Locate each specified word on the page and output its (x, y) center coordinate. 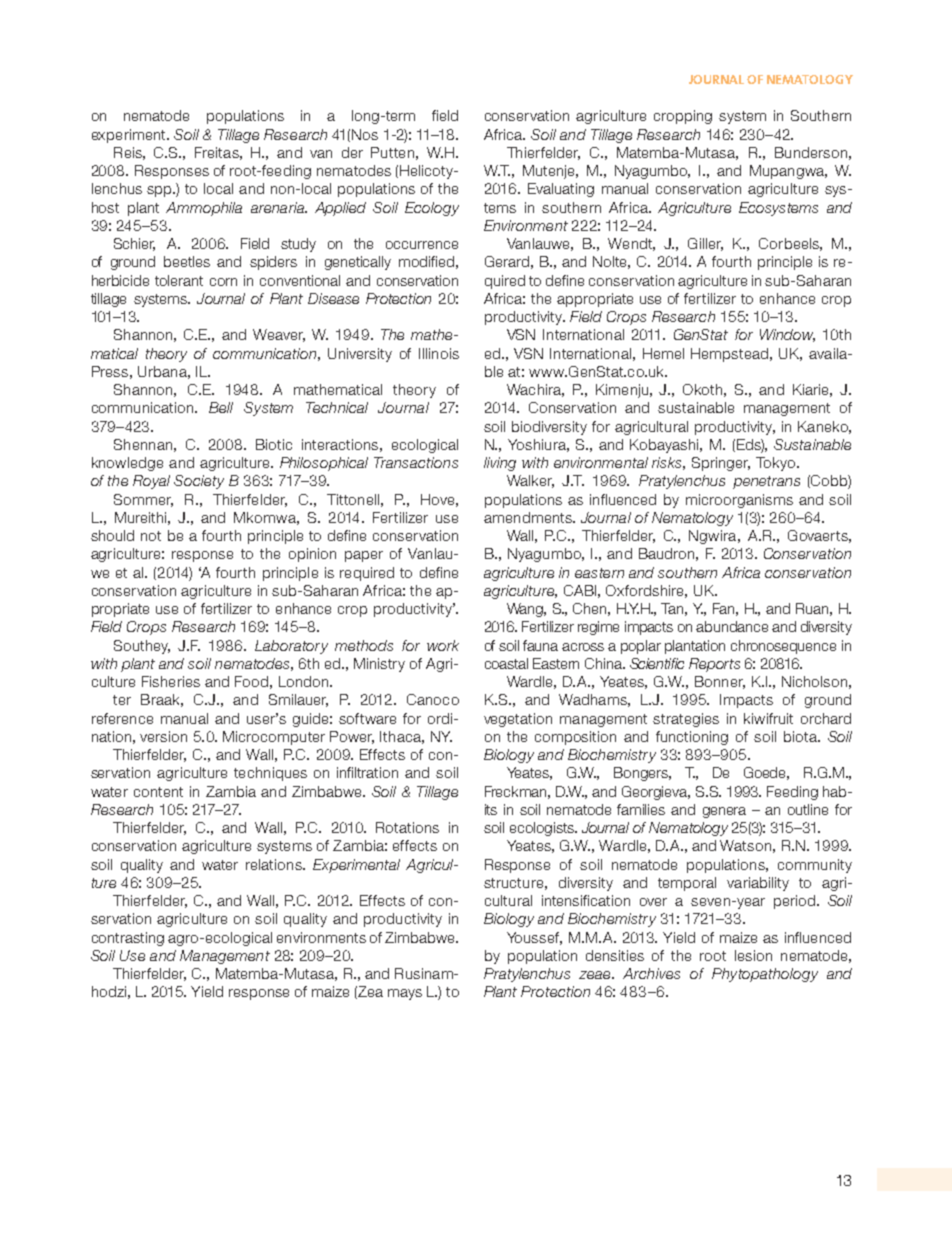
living (500, 464)
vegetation (518, 720)
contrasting (128, 939)
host (105, 207)
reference (122, 718)
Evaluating (561, 190)
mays (405, 994)
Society (199, 482)
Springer (721, 464)
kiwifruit (768, 718)
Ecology (432, 209)
